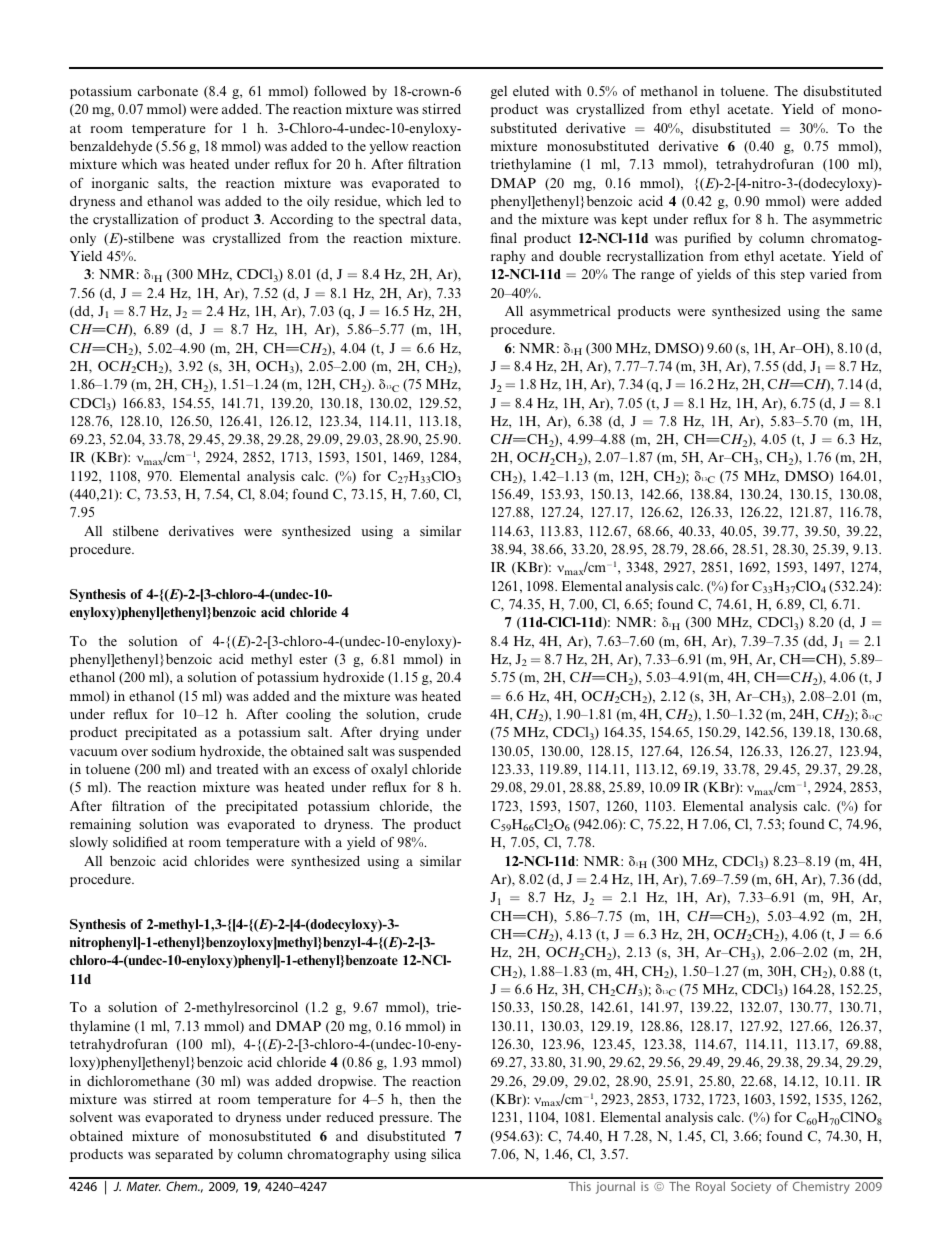  Describe the element at coordinates (499, 92) in the screenshot. I see `gel` at that location.
